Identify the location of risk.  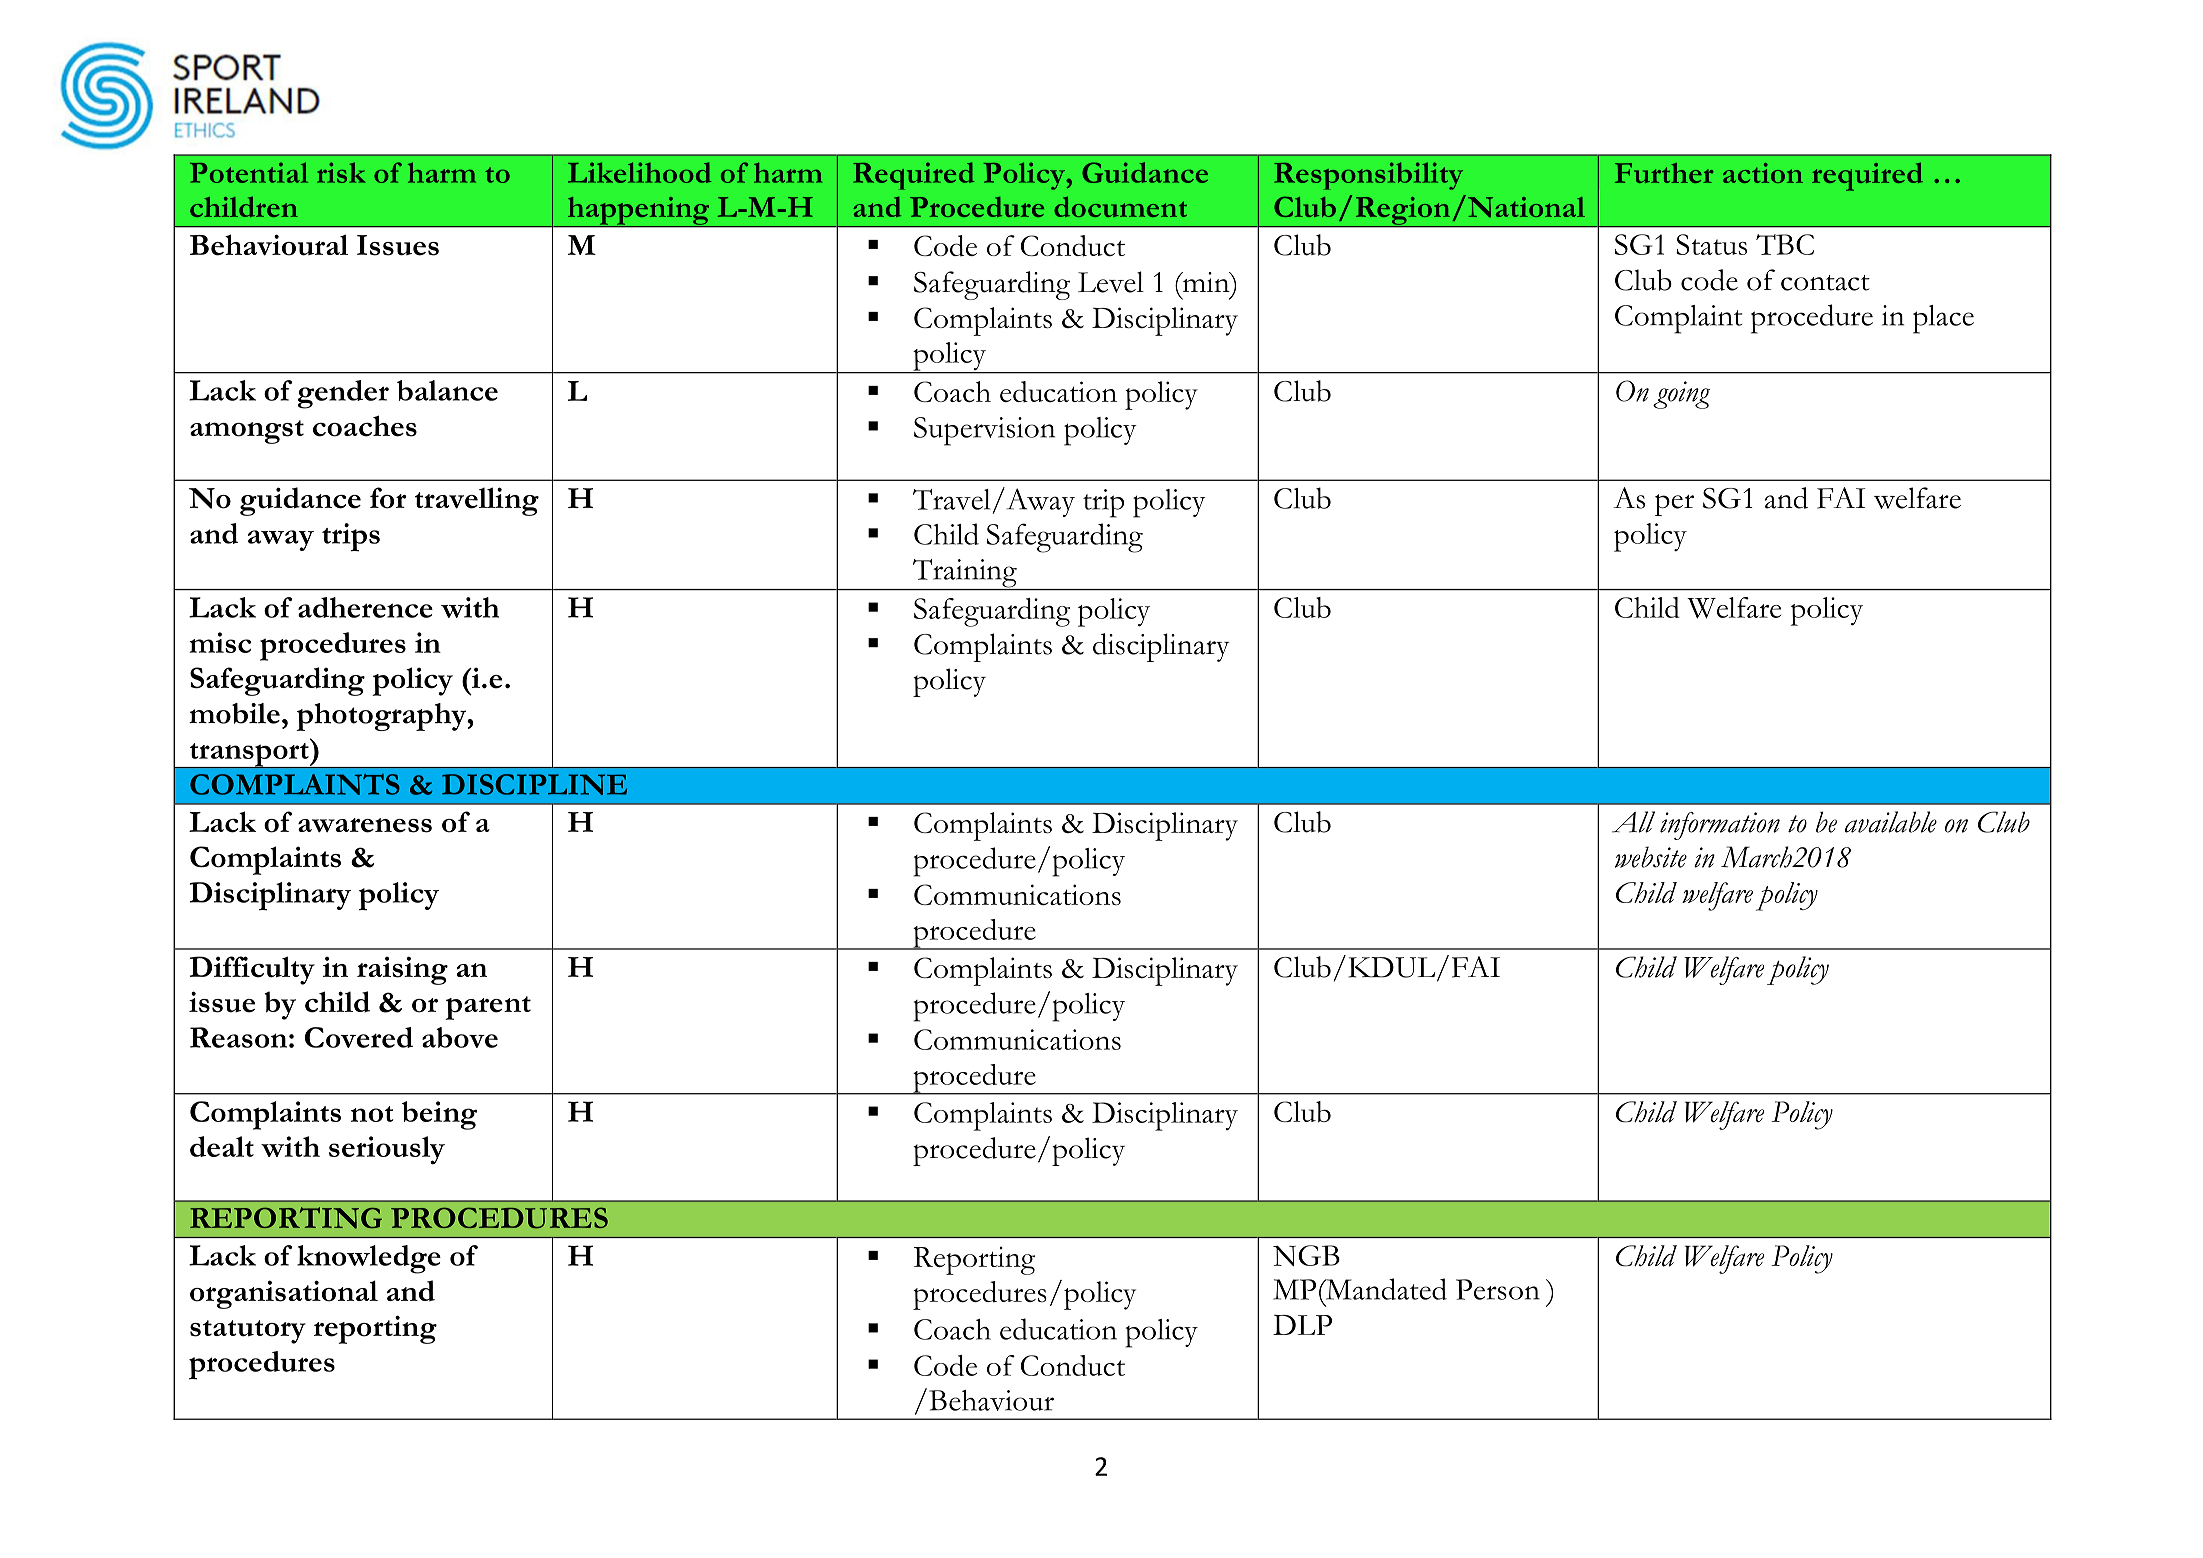
(341, 172).
